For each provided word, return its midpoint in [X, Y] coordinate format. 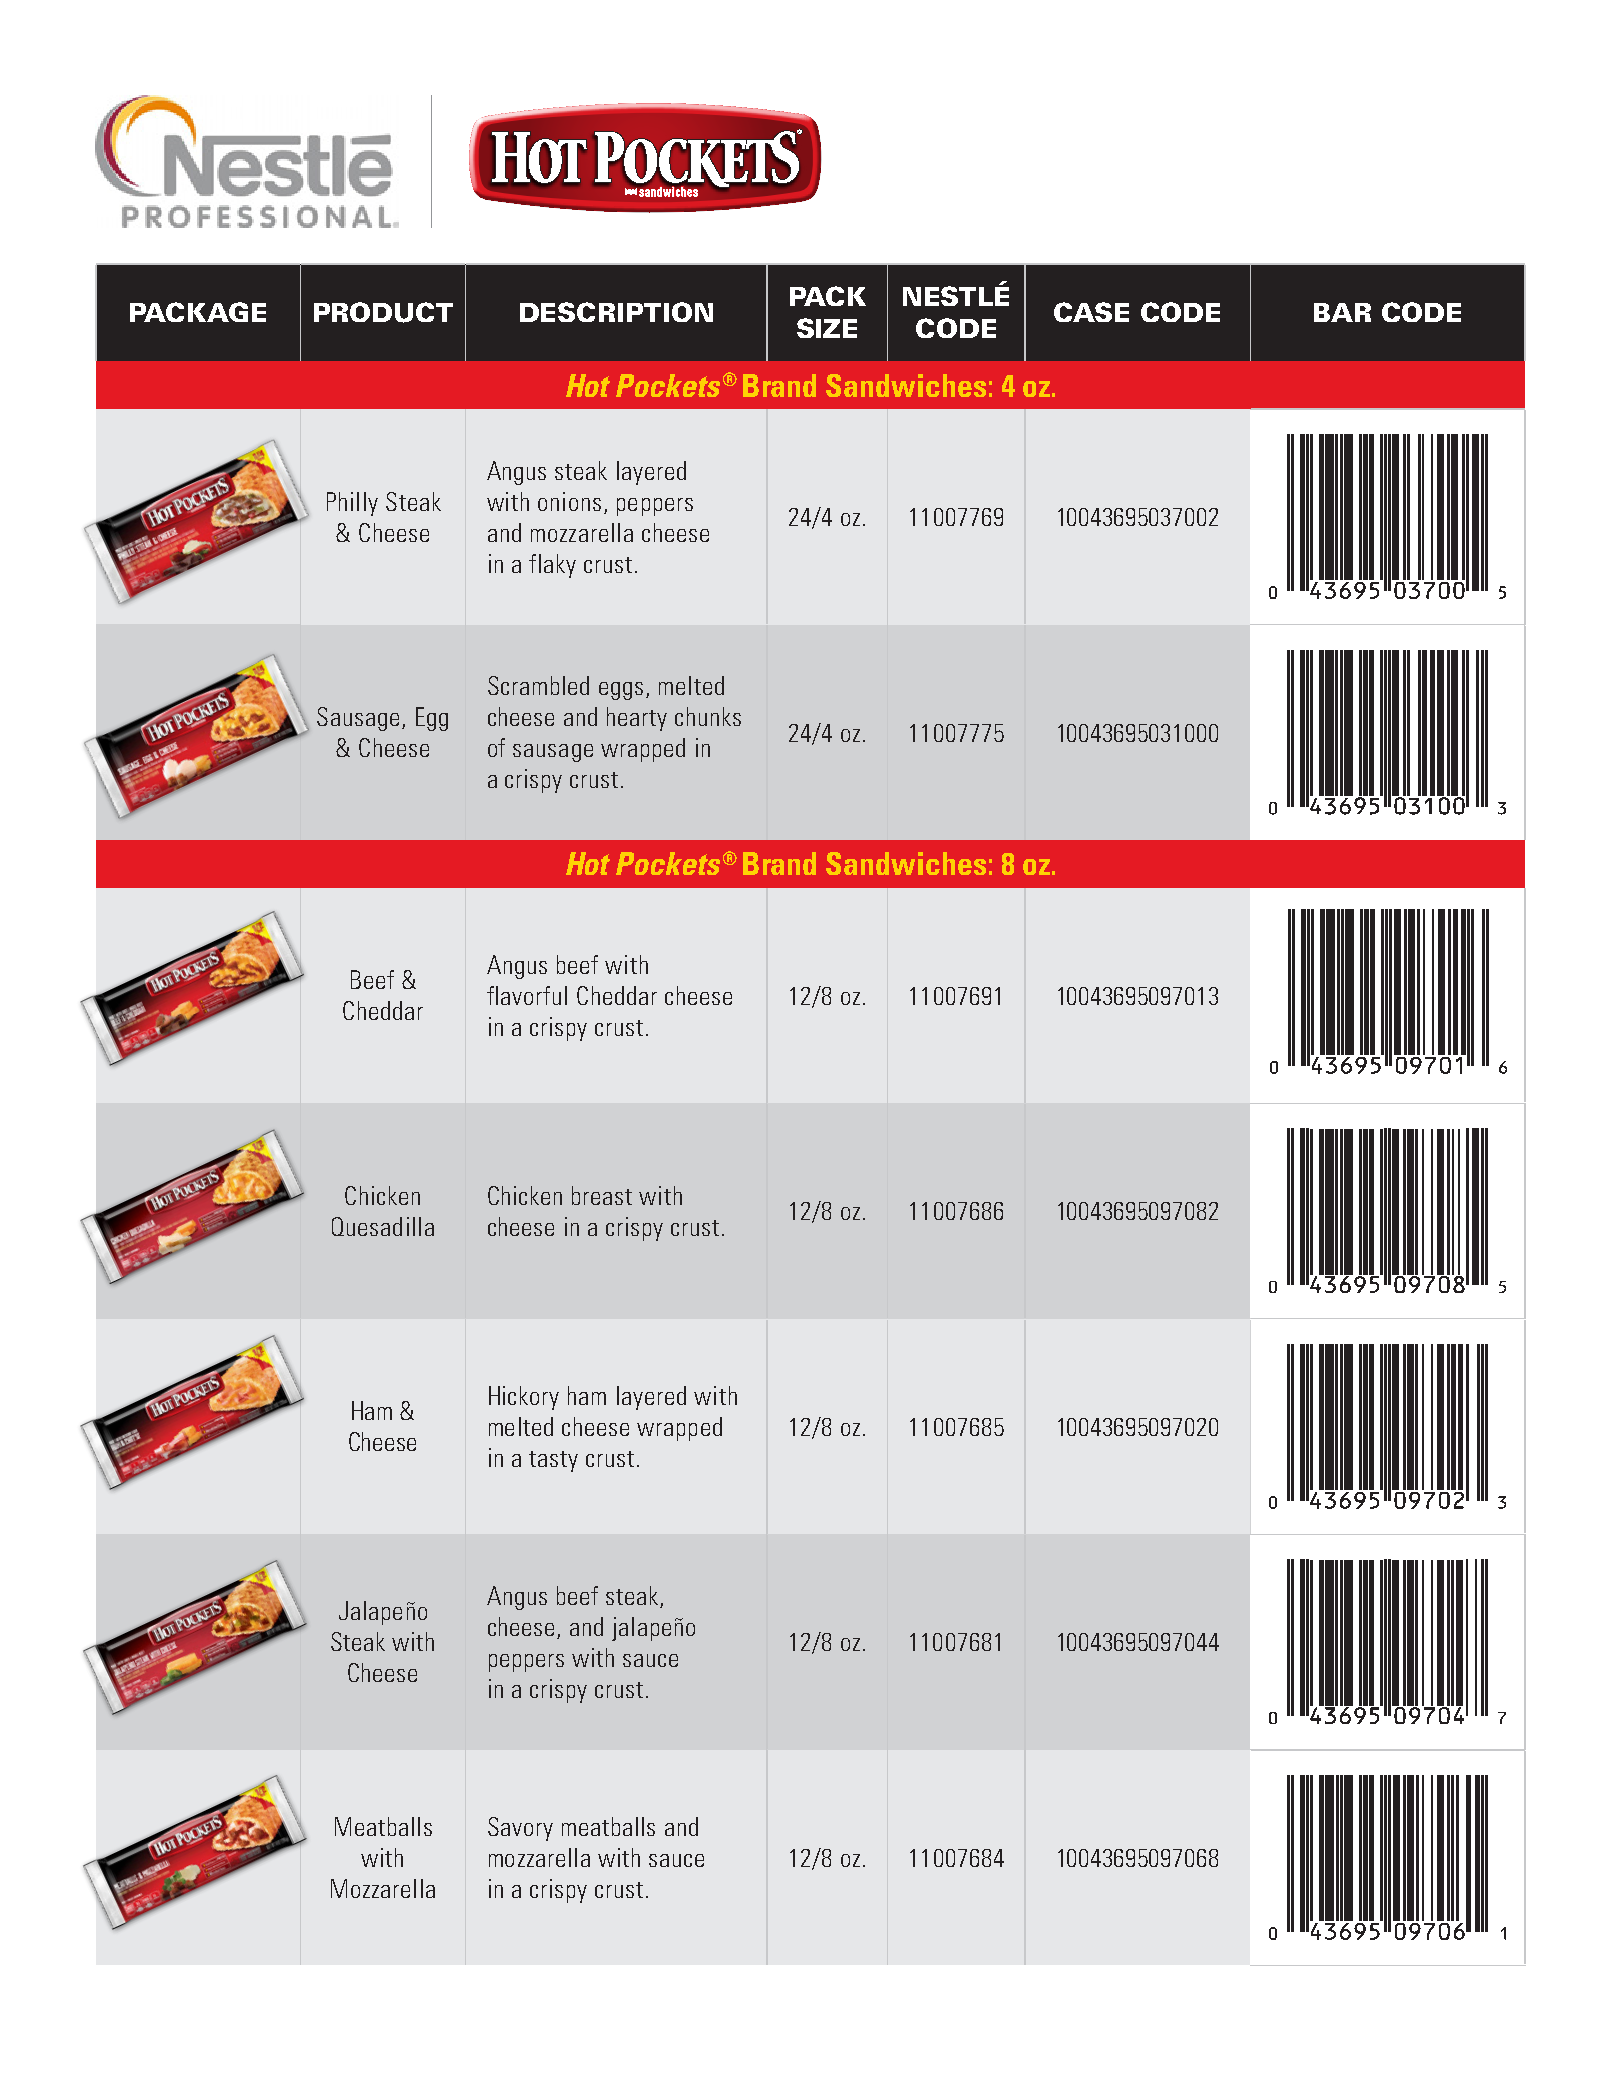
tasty [553, 1461]
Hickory [524, 1398]
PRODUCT [383, 312]
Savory [520, 1829]
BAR [1342, 312]
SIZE [827, 328]
